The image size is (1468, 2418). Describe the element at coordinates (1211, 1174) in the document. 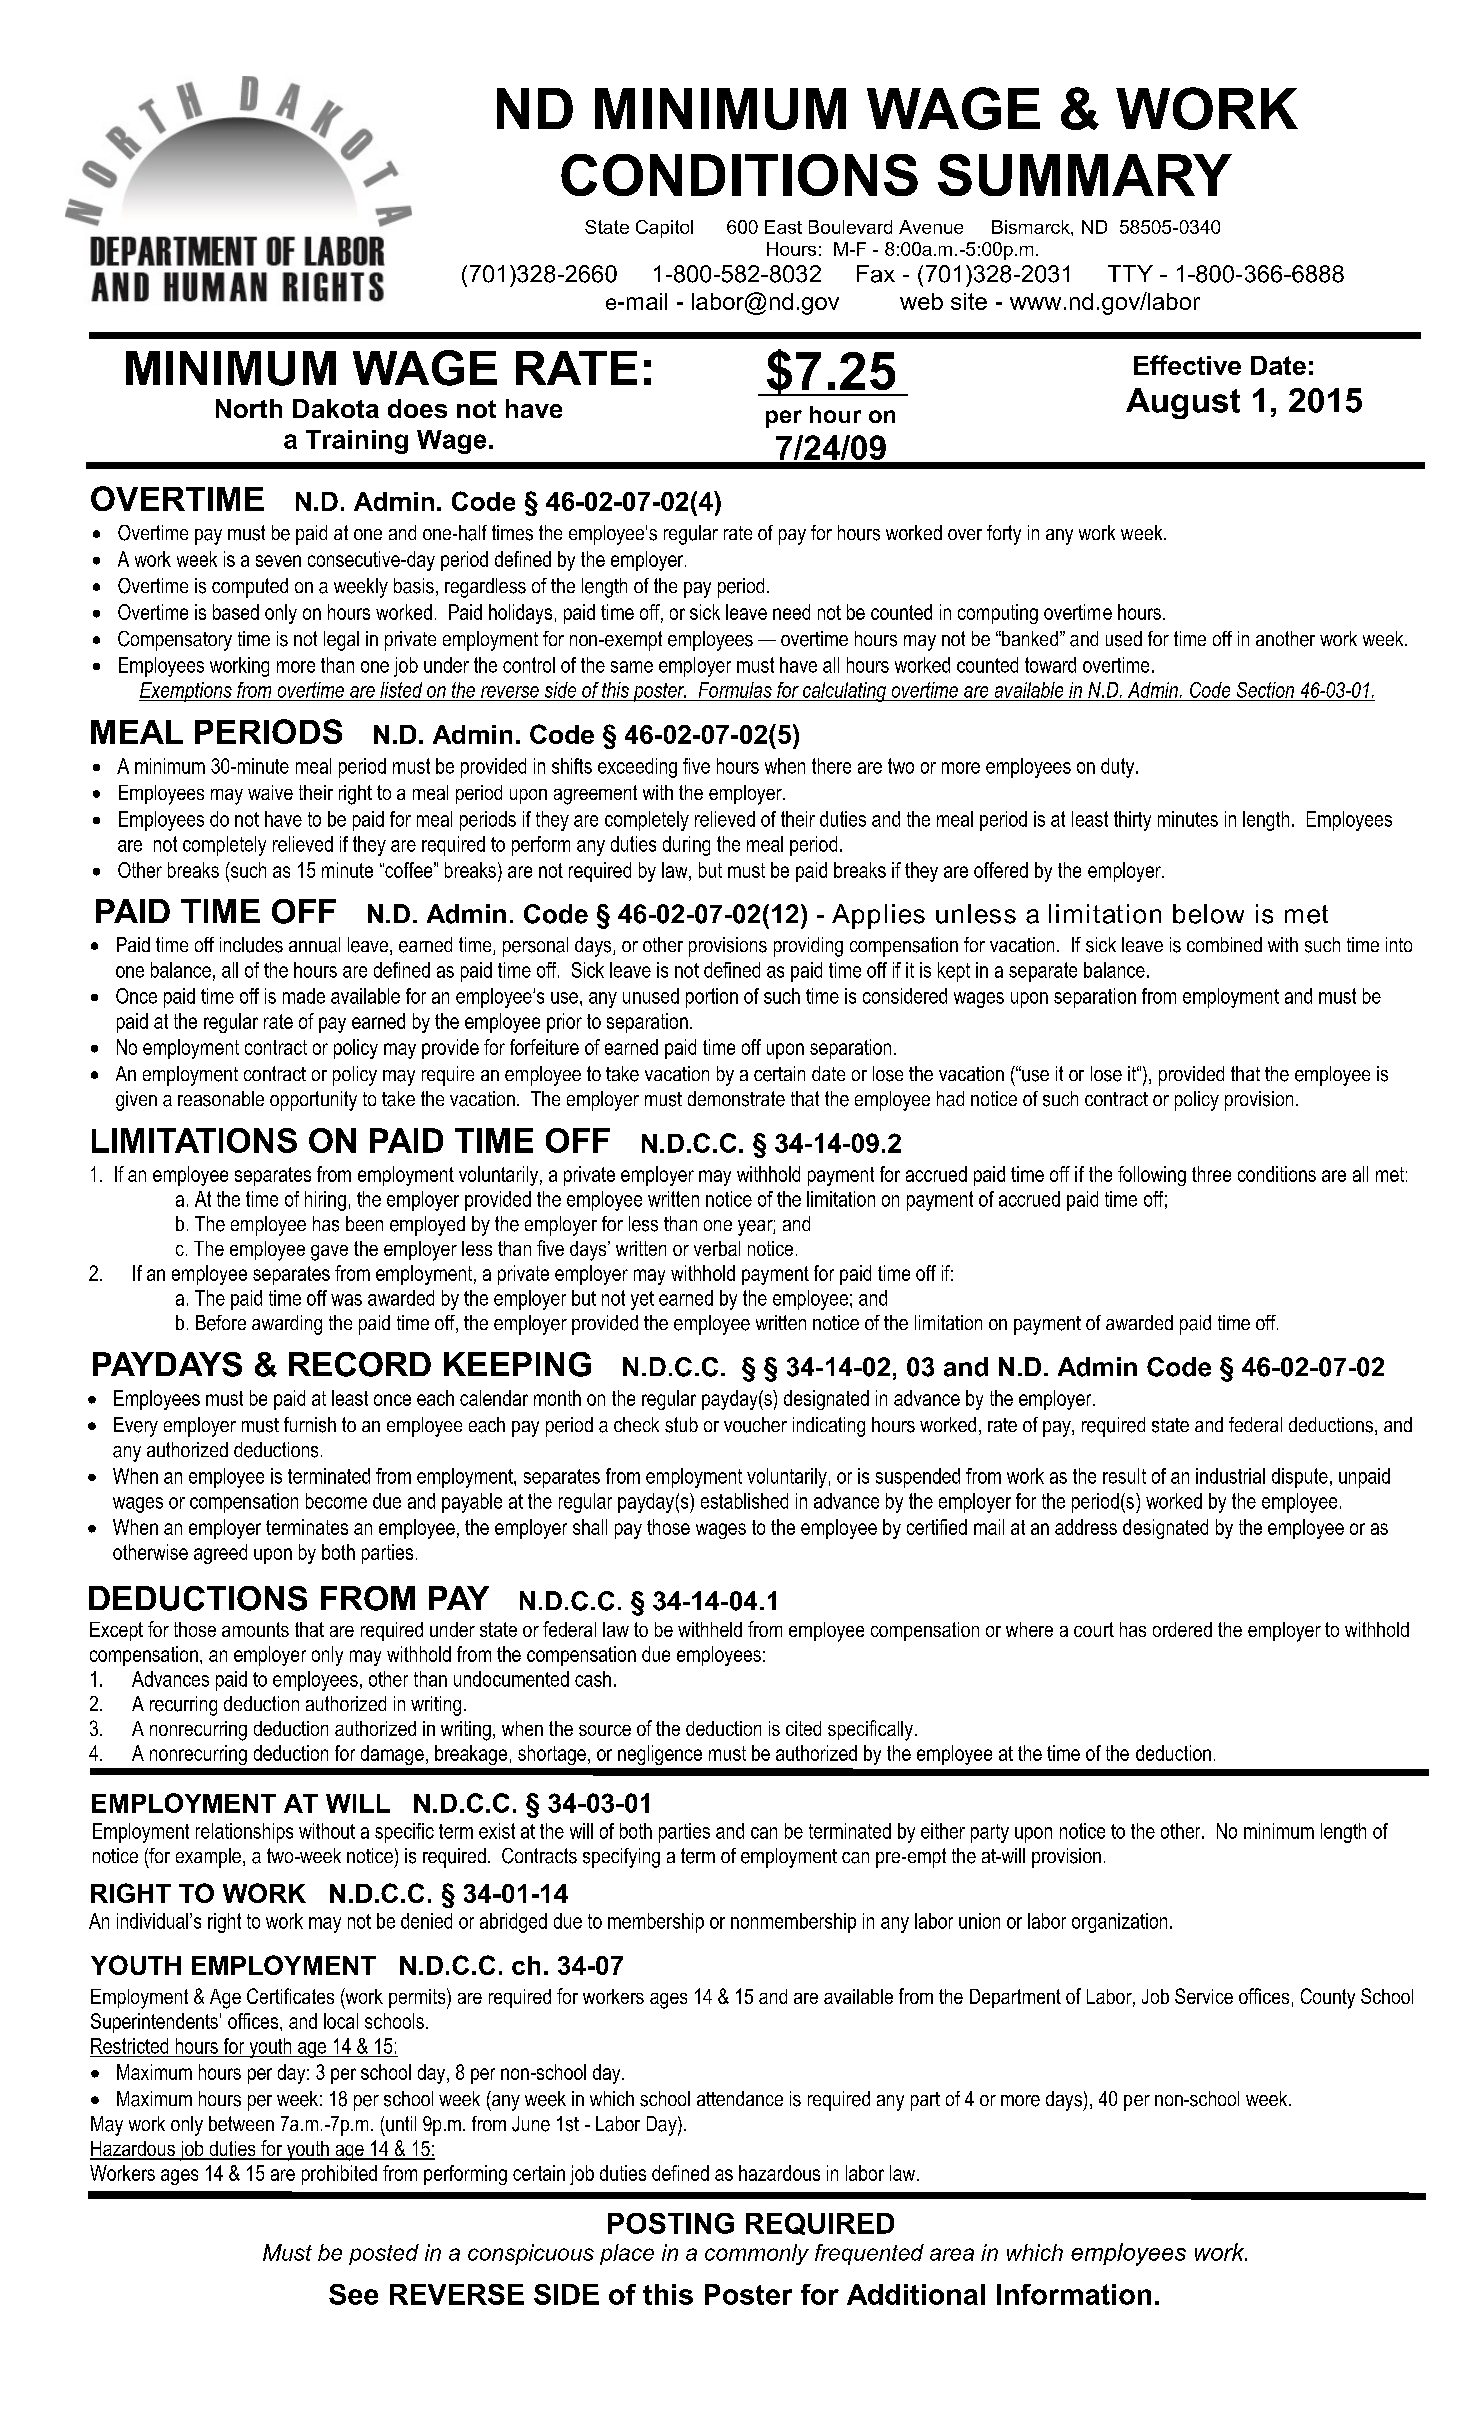

I see `three` at that location.
